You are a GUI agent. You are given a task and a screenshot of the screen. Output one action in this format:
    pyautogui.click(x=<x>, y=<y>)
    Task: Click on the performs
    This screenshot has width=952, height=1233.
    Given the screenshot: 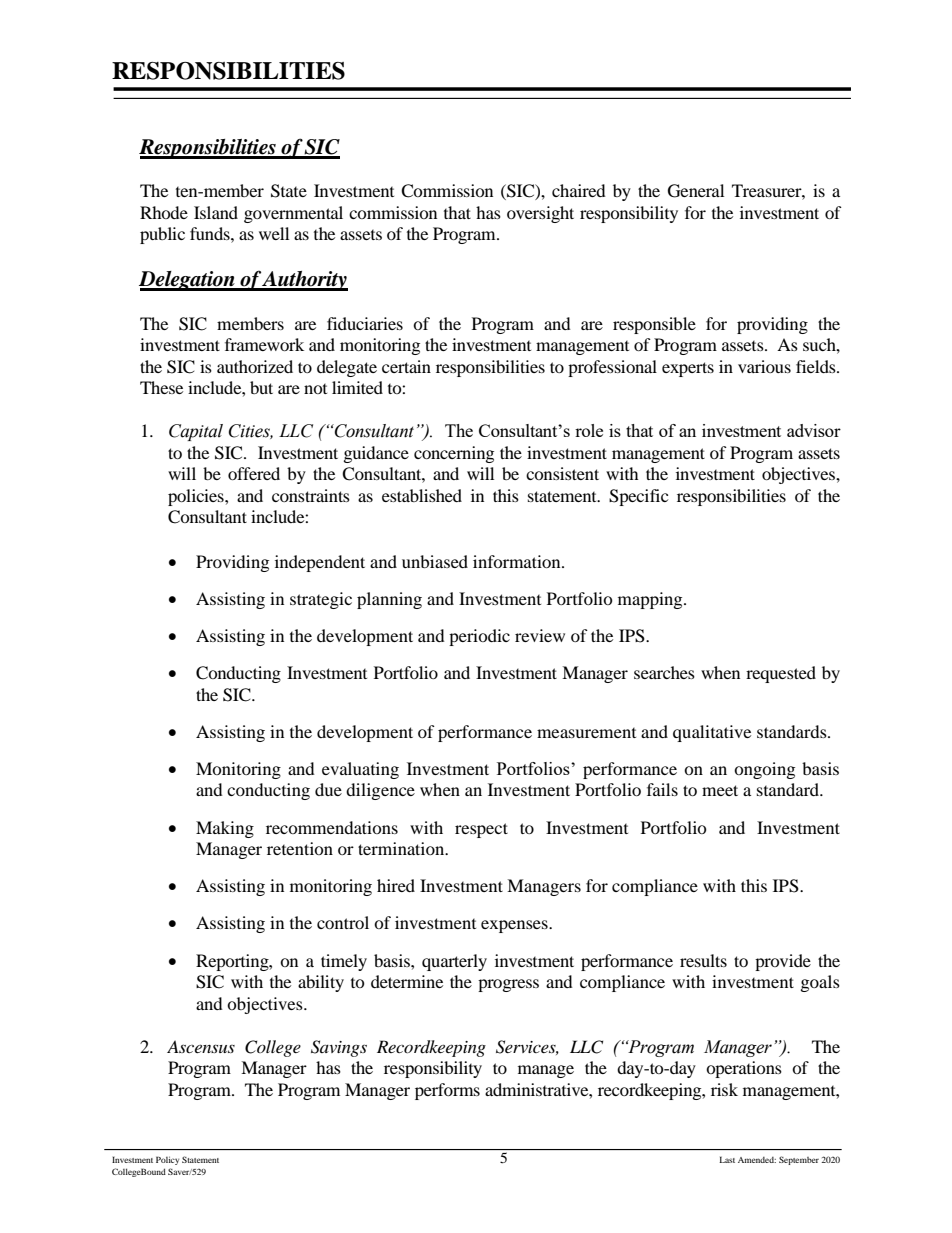 What is the action you would take?
    pyautogui.click(x=447, y=1091)
